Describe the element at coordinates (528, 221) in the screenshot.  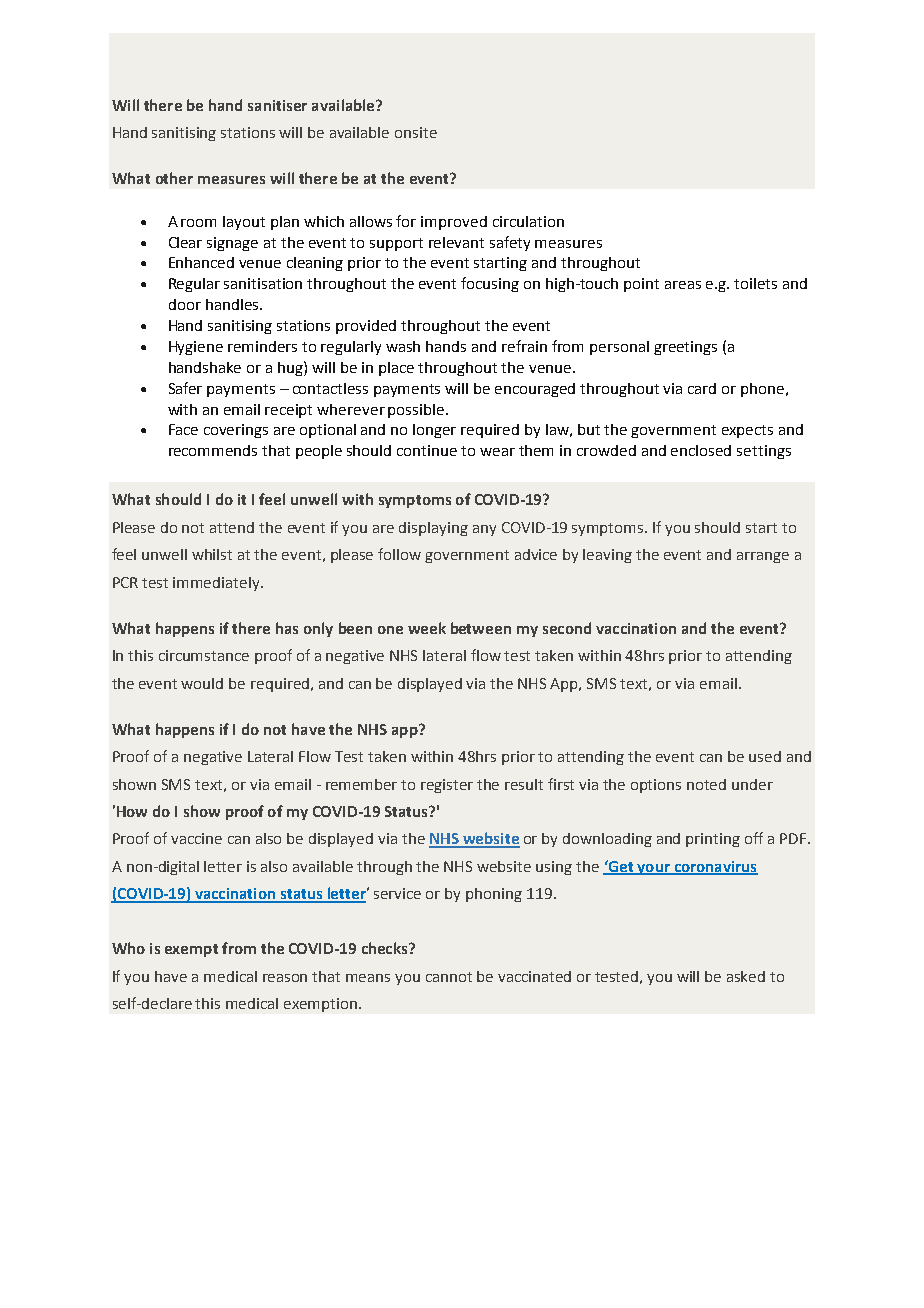
I see `circulation` at that location.
